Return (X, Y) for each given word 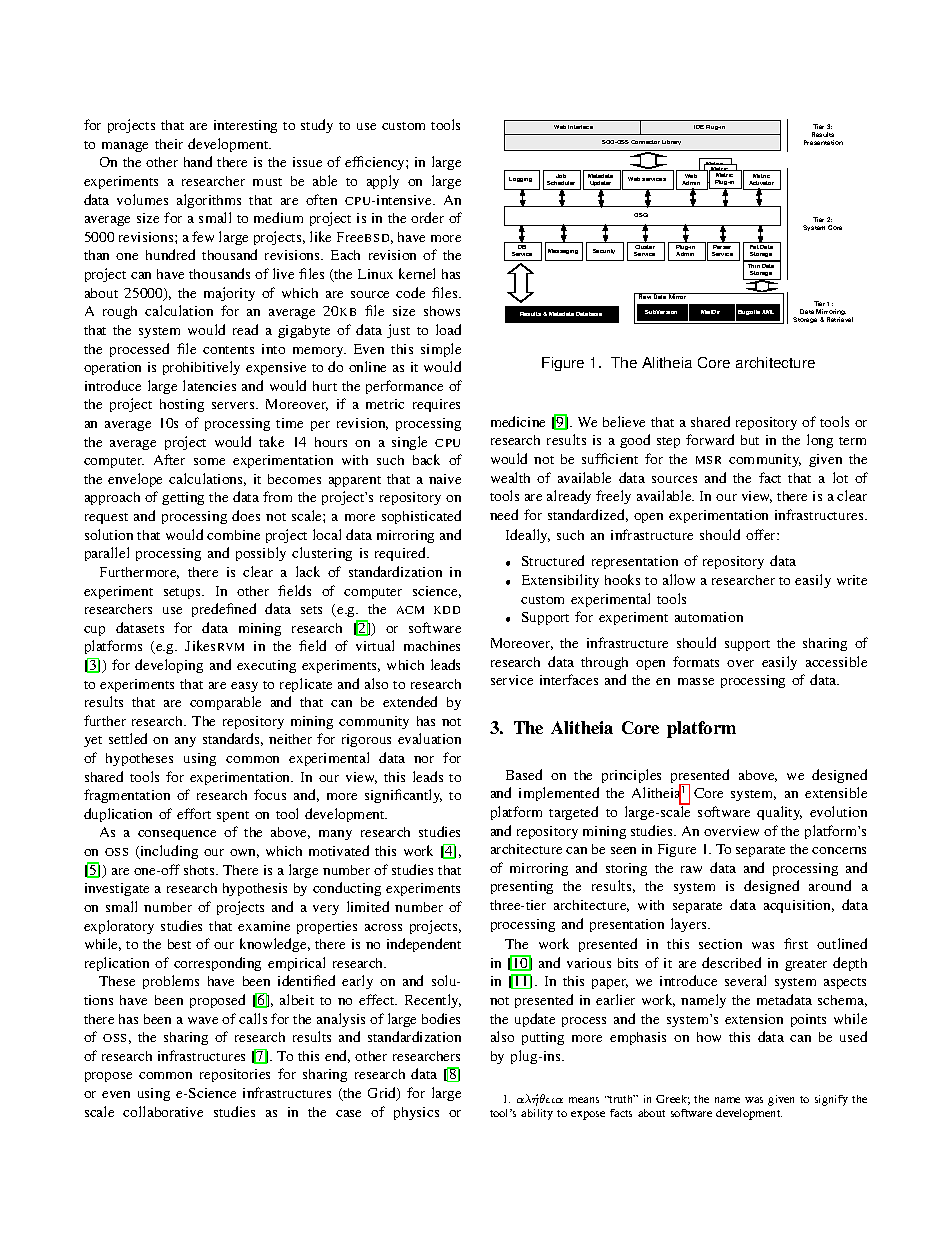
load (448, 329)
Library (671, 142)
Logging (520, 179)
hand (198, 161)
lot (840, 477)
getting (183, 498)
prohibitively (201, 368)
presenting (522, 887)
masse (696, 681)
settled (128, 738)
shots (200, 870)
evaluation (429, 738)
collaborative (163, 1111)
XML (768, 312)
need (504, 514)
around (830, 885)
